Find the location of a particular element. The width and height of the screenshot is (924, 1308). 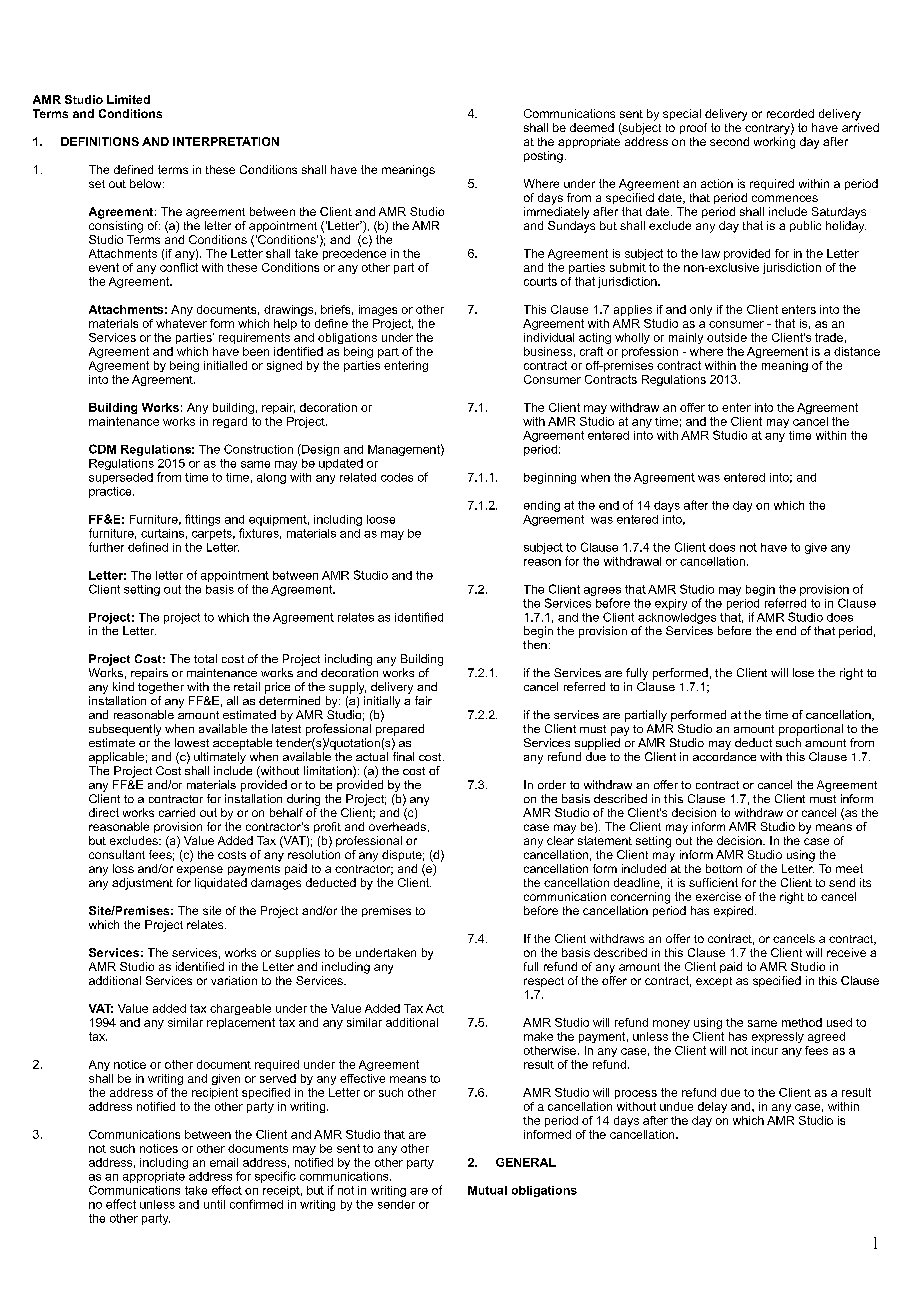

INTERPRETATION is located at coordinates (226, 141).
